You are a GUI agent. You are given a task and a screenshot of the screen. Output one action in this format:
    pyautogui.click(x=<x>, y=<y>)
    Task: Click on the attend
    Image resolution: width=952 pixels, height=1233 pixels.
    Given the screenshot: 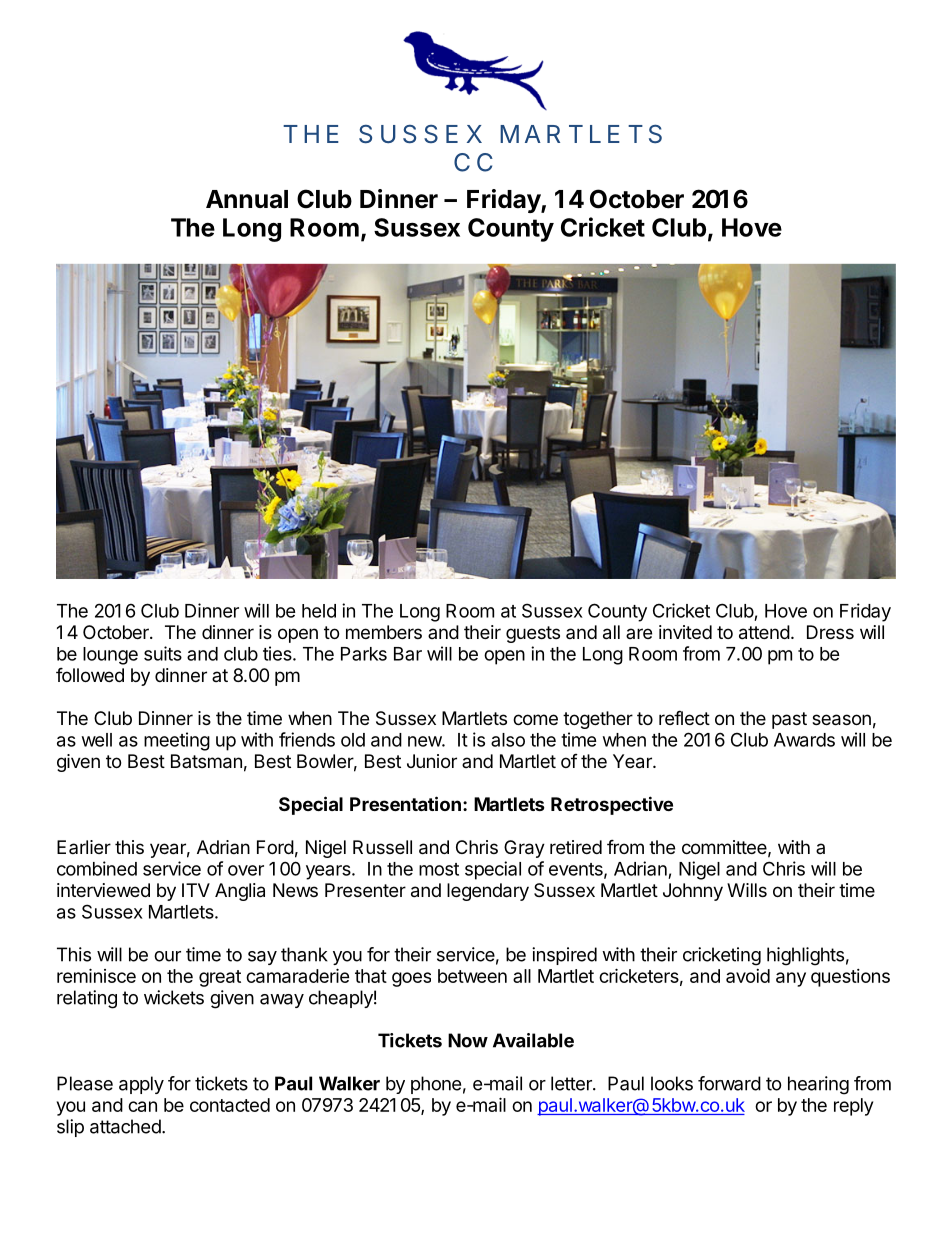 What is the action you would take?
    pyautogui.click(x=764, y=632)
